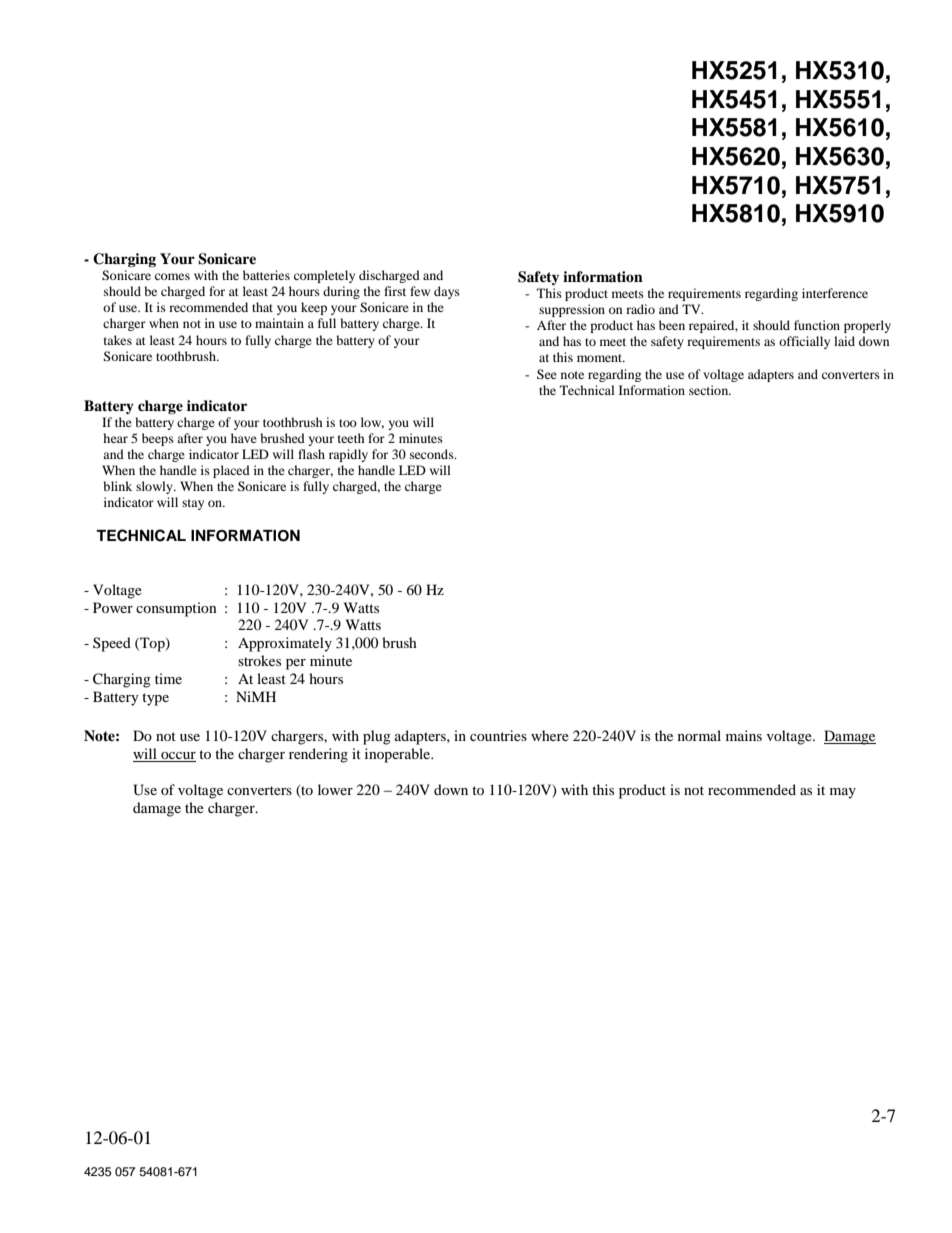 The width and height of the page is (952, 1233). I want to click on beeps, so click(158, 439).
